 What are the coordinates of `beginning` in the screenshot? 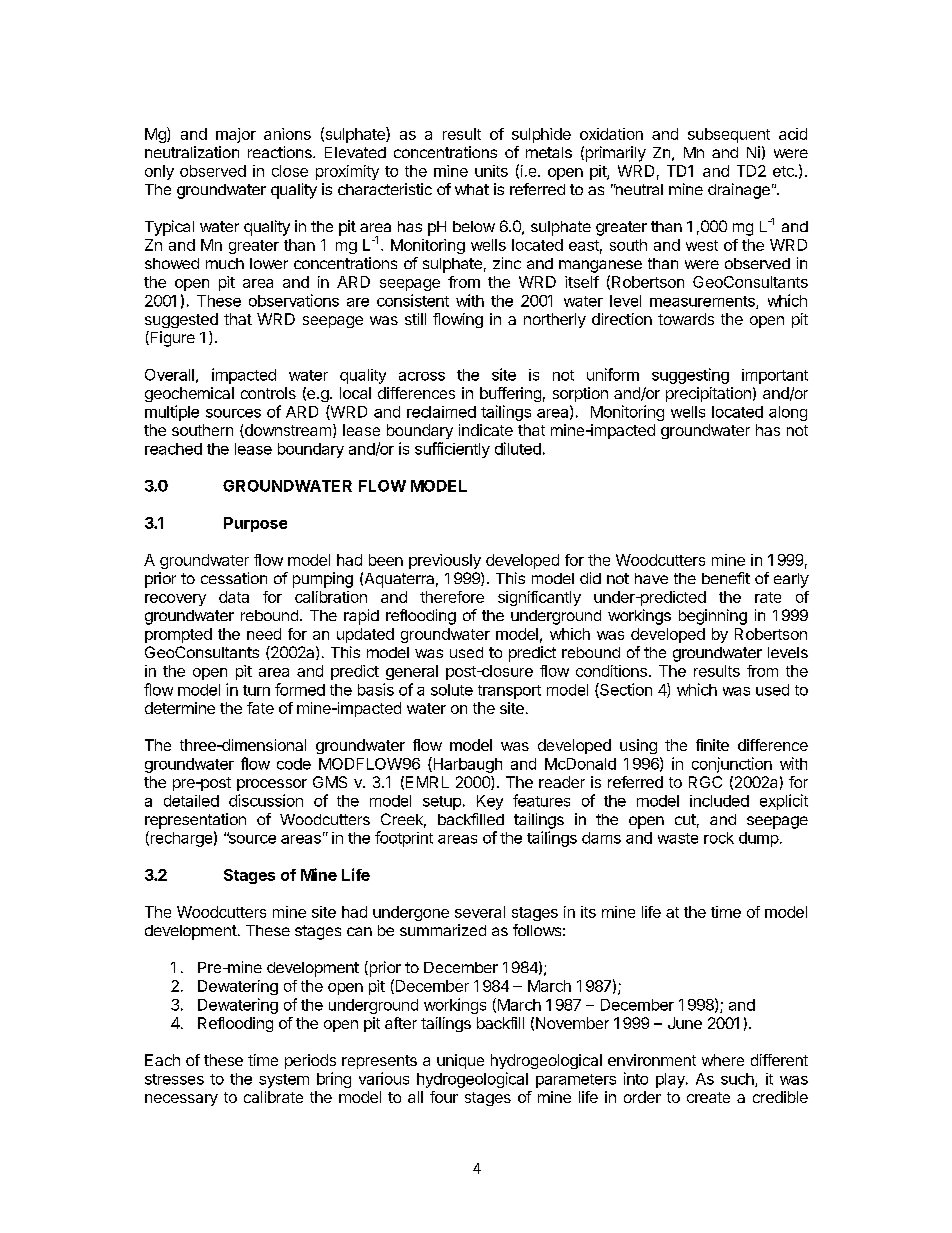 It's located at (713, 617).
